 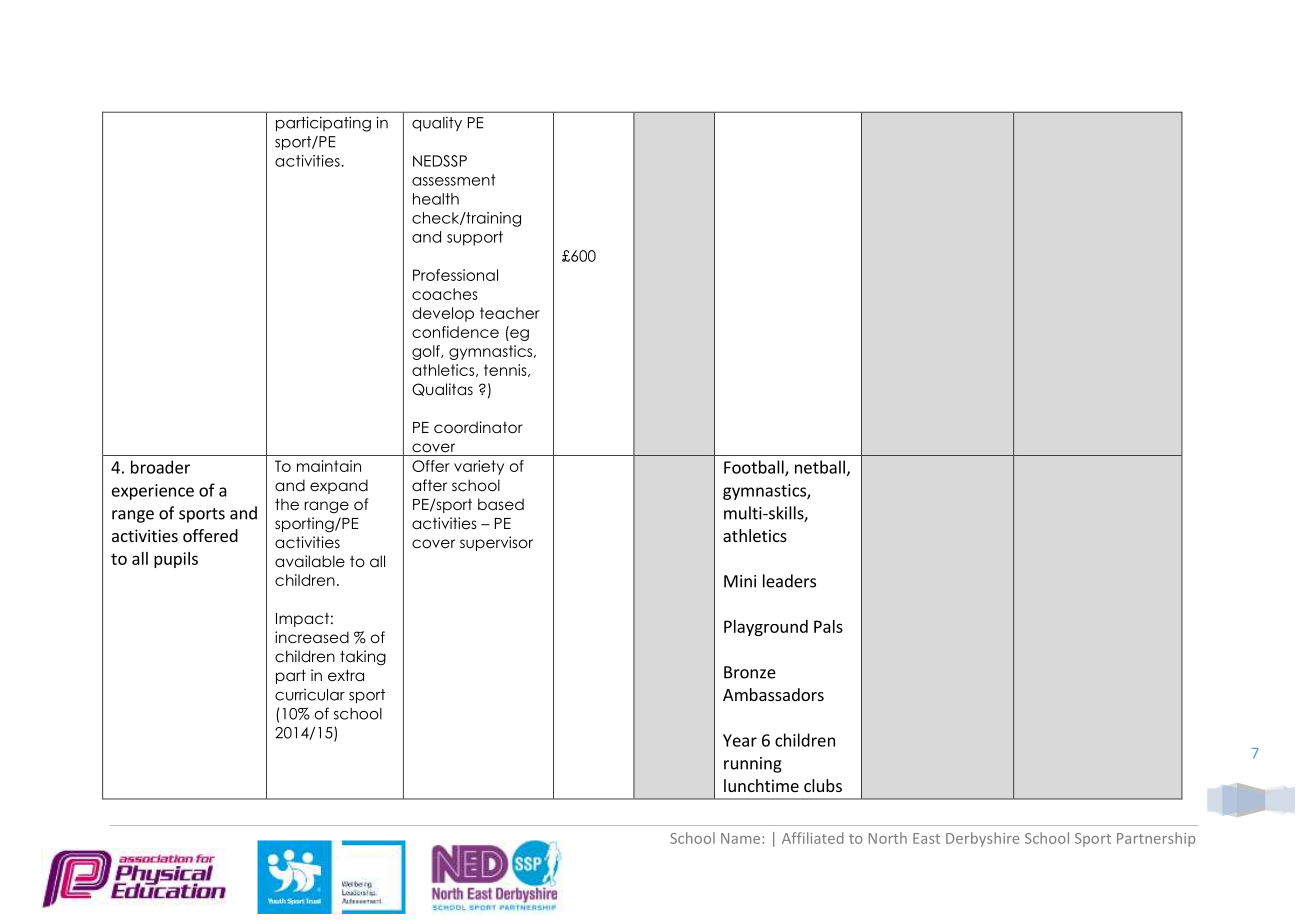 What do you see at coordinates (820, 467) in the screenshot?
I see `netball` at bounding box center [820, 467].
